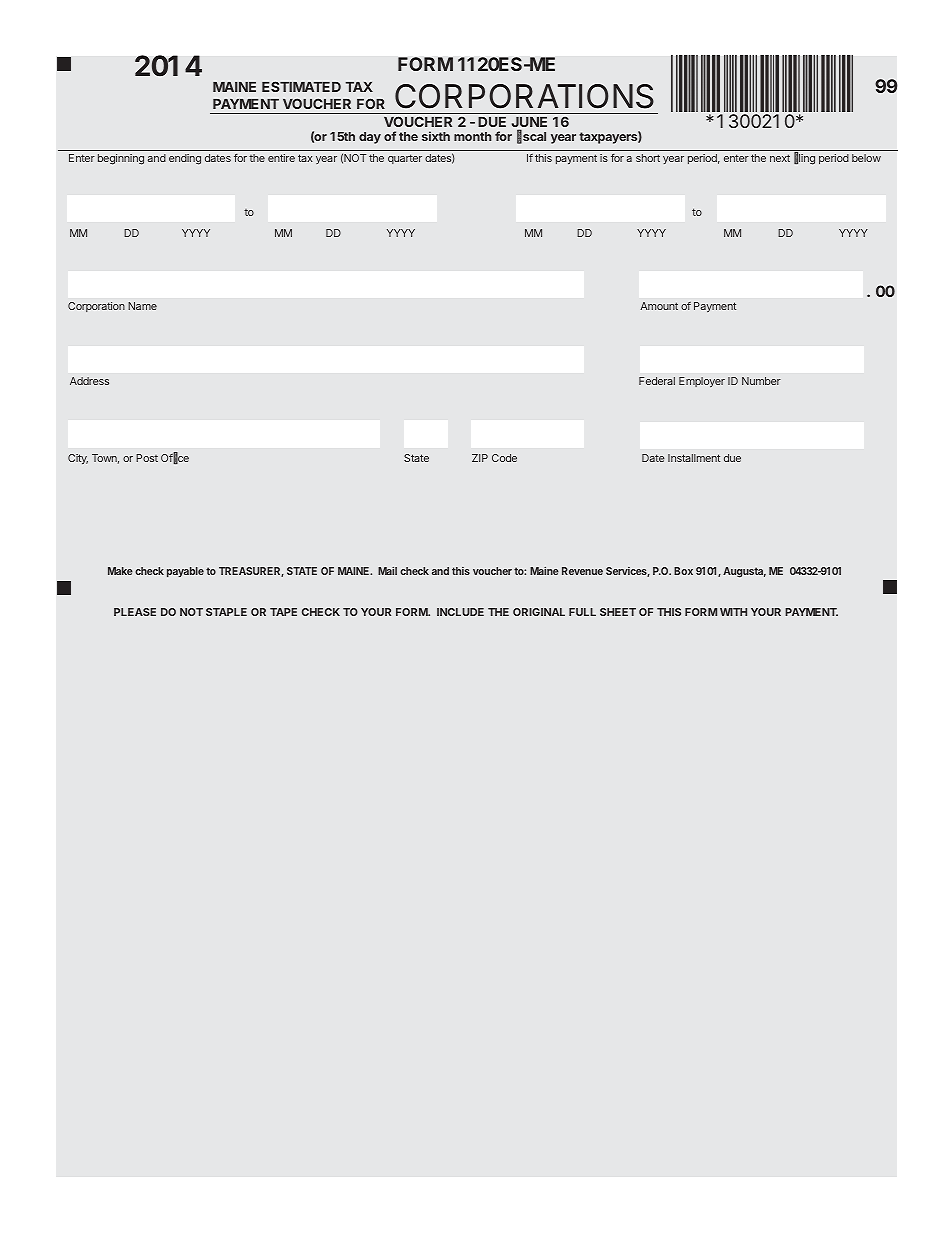  What do you see at coordinates (301, 86) in the screenshot?
I see `ESTIMATED` at bounding box center [301, 86].
